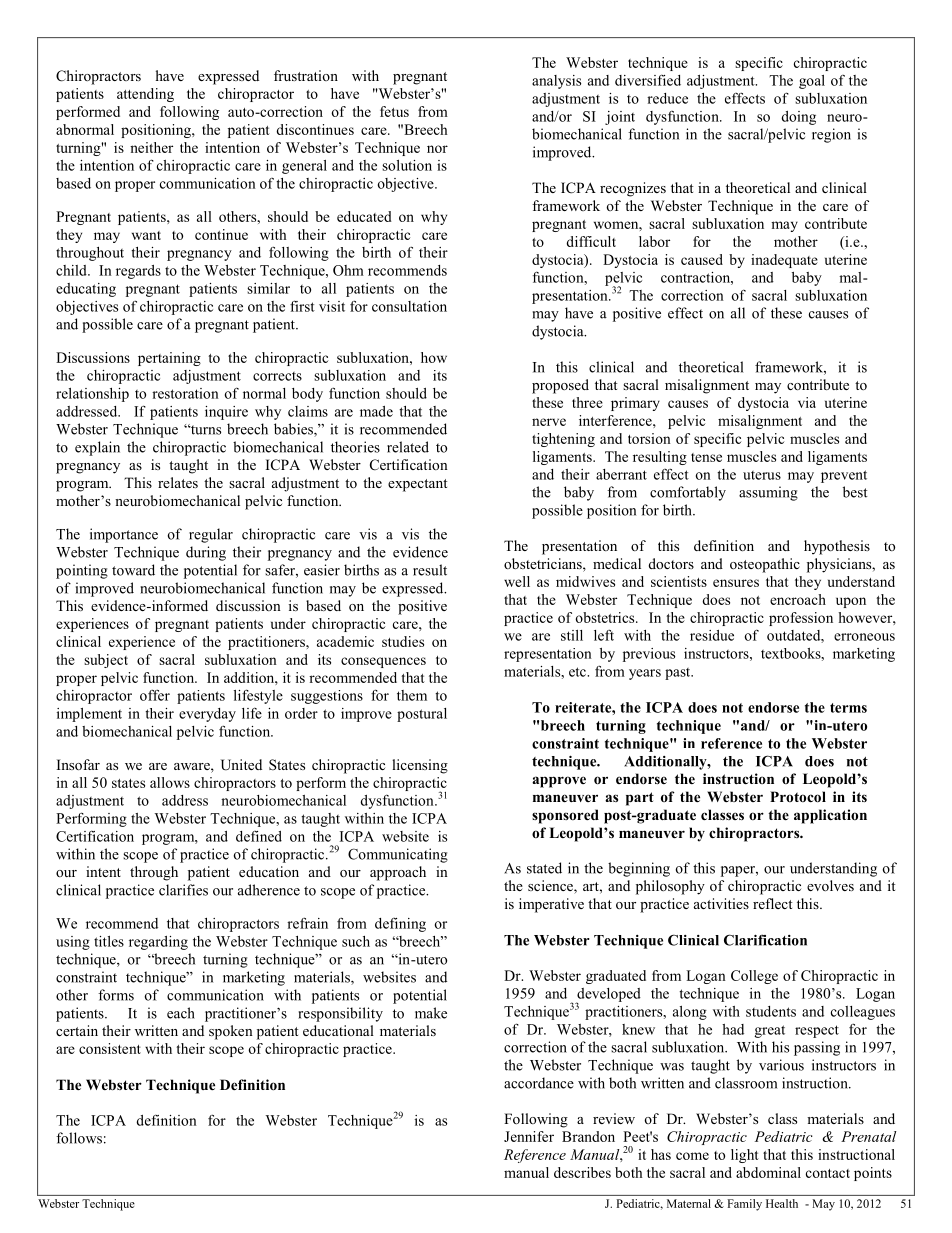 The image size is (952, 1233). What do you see at coordinates (170, 782) in the image?
I see `allows` at bounding box center [170, 782].
